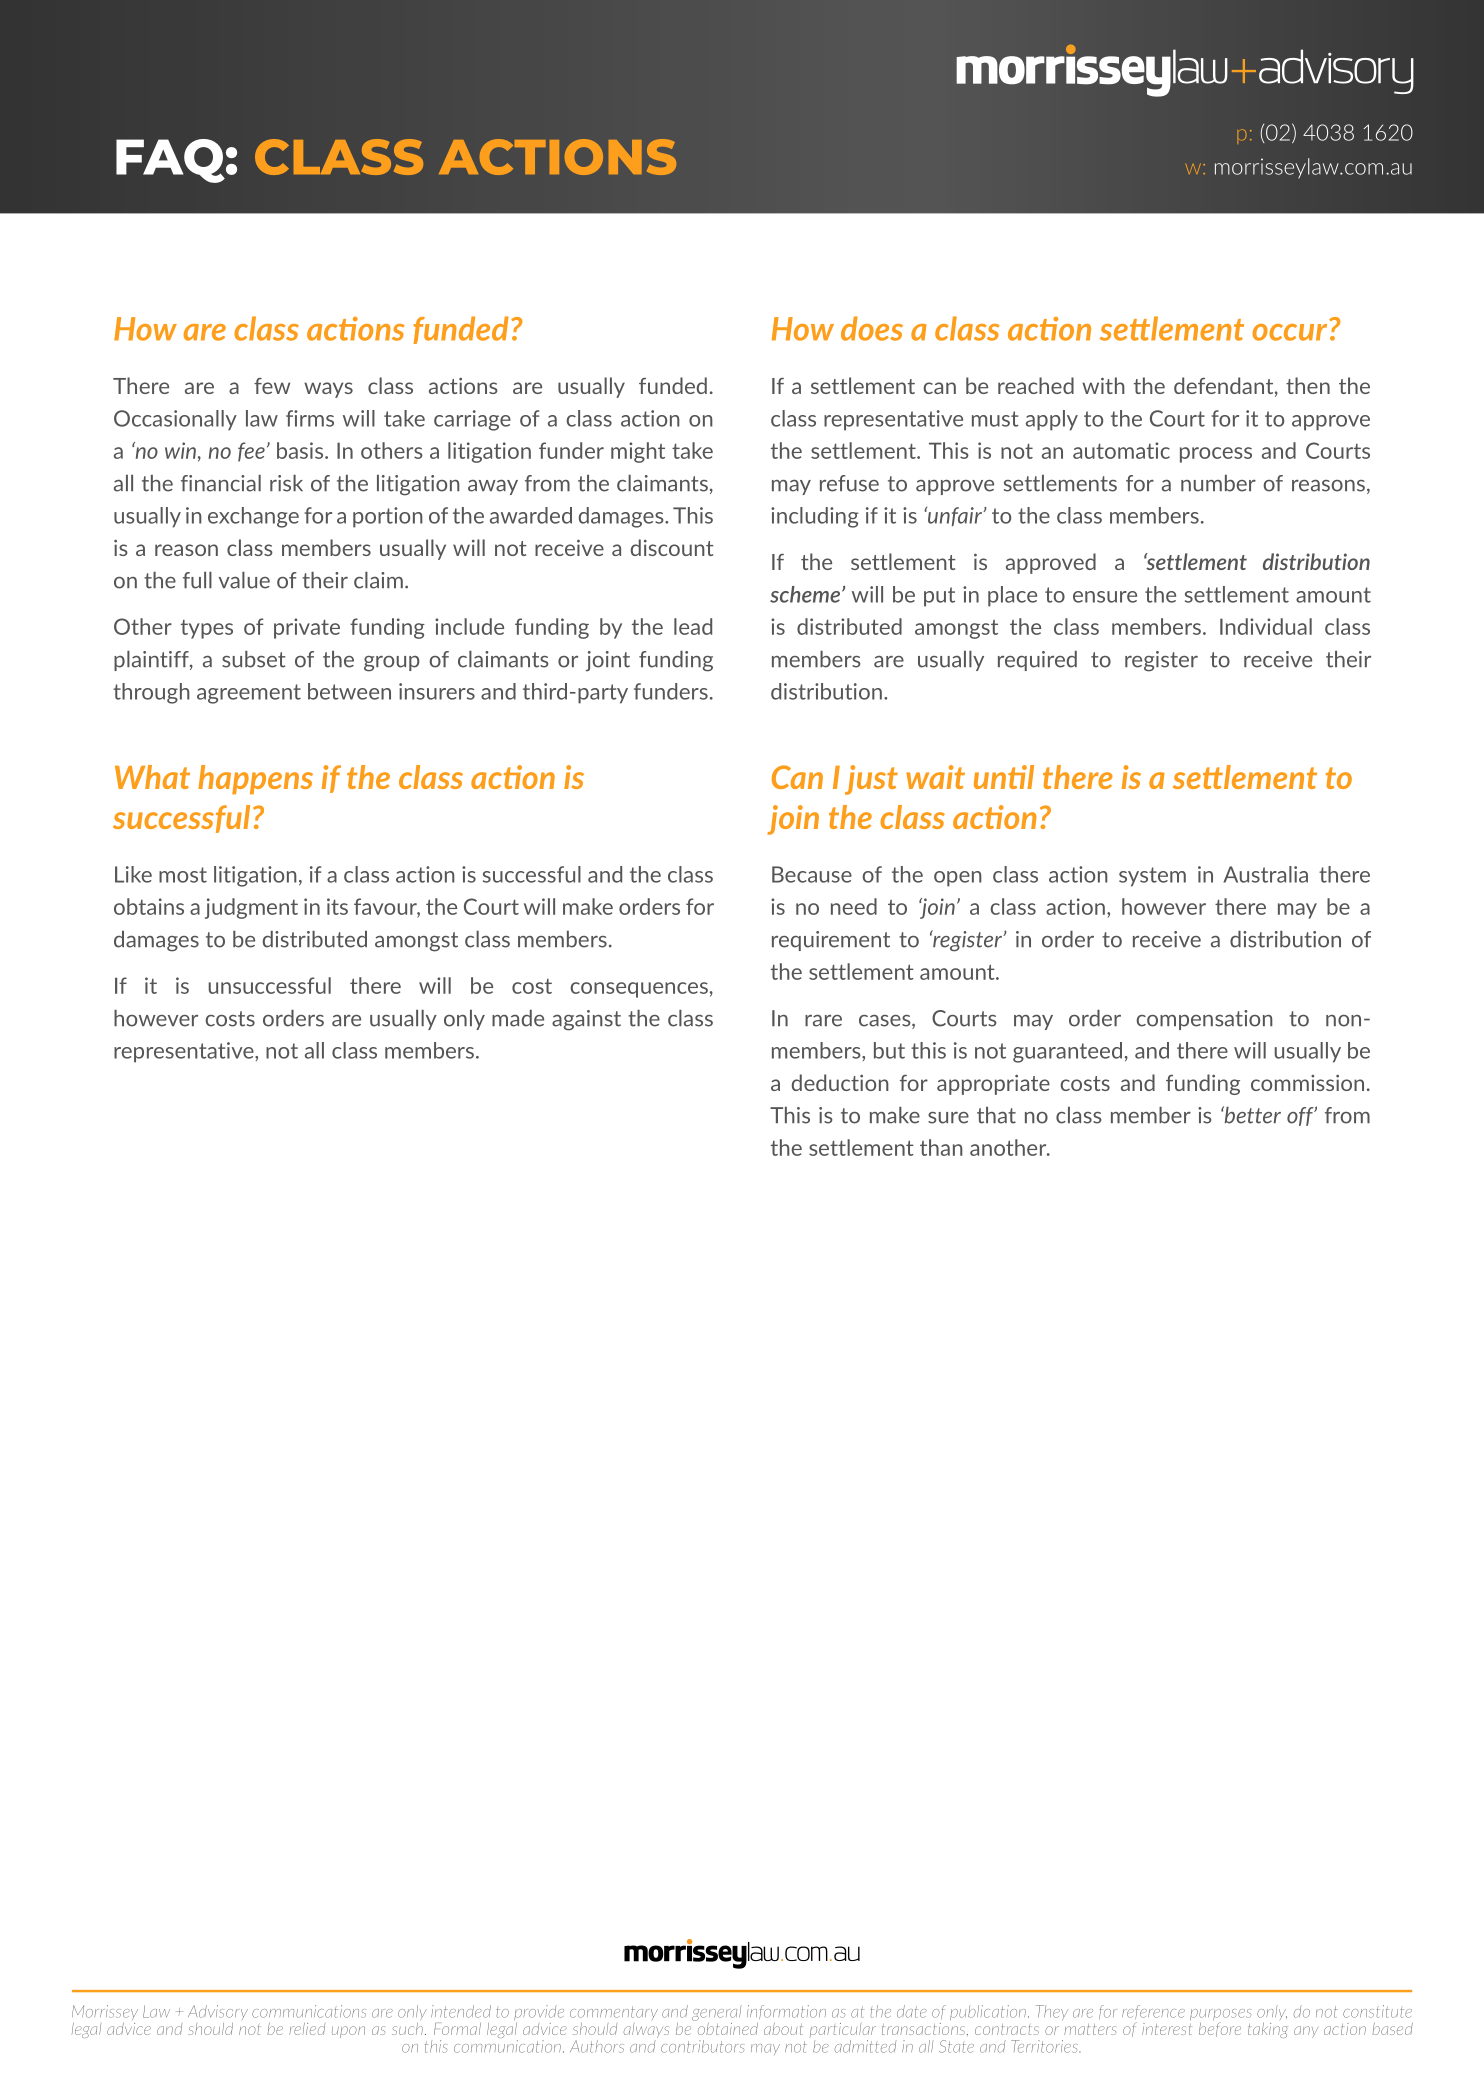 Image resolution: width=1484 pixels, height=2098 pixels. Describe the element at coordinates (255, 779) in the screenshot. I see `happens` at that location.
